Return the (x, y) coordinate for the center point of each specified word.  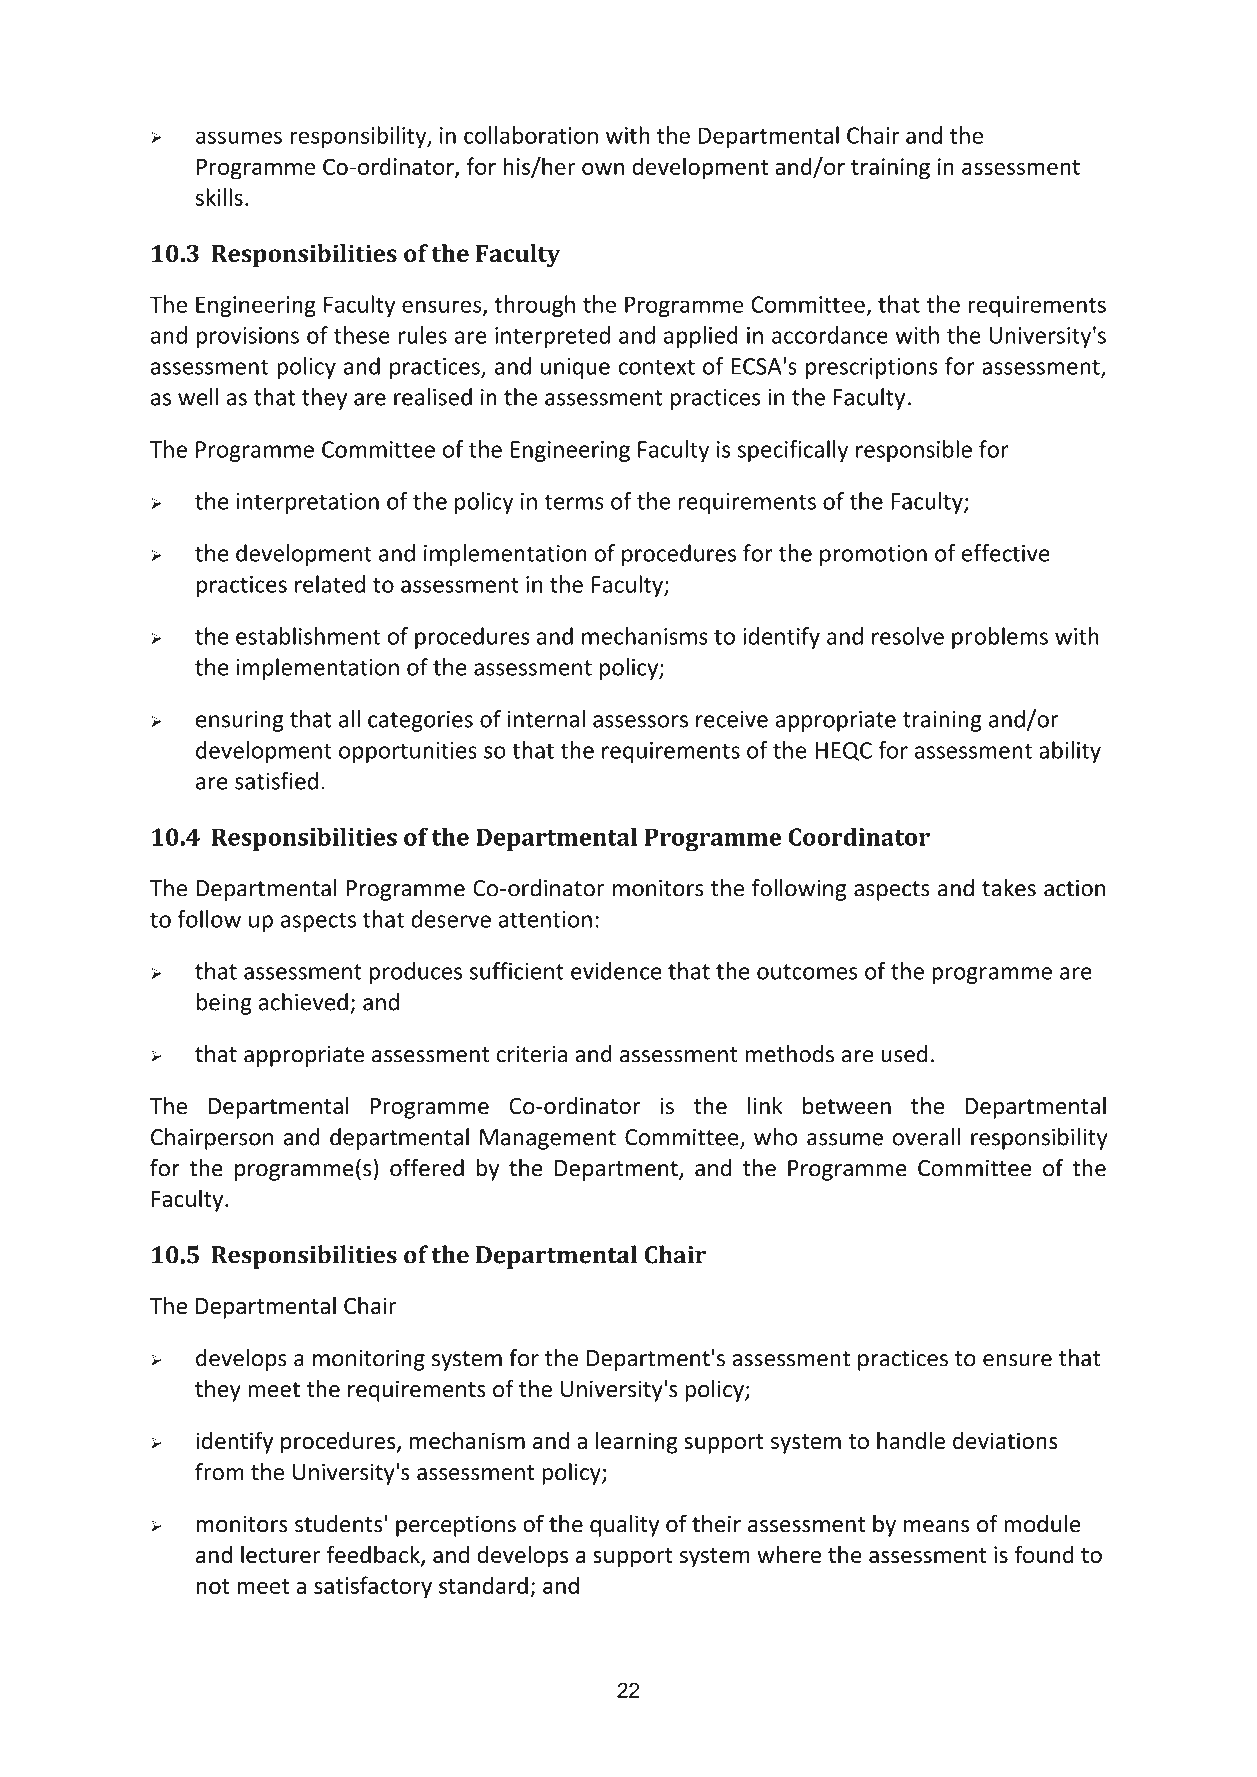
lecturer (280, 1554)
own (603, 169)
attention (545, 919)
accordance (830, 335)
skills (219, 197)
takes (1009, 888)
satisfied (276, 781)
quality (624, 1526)
